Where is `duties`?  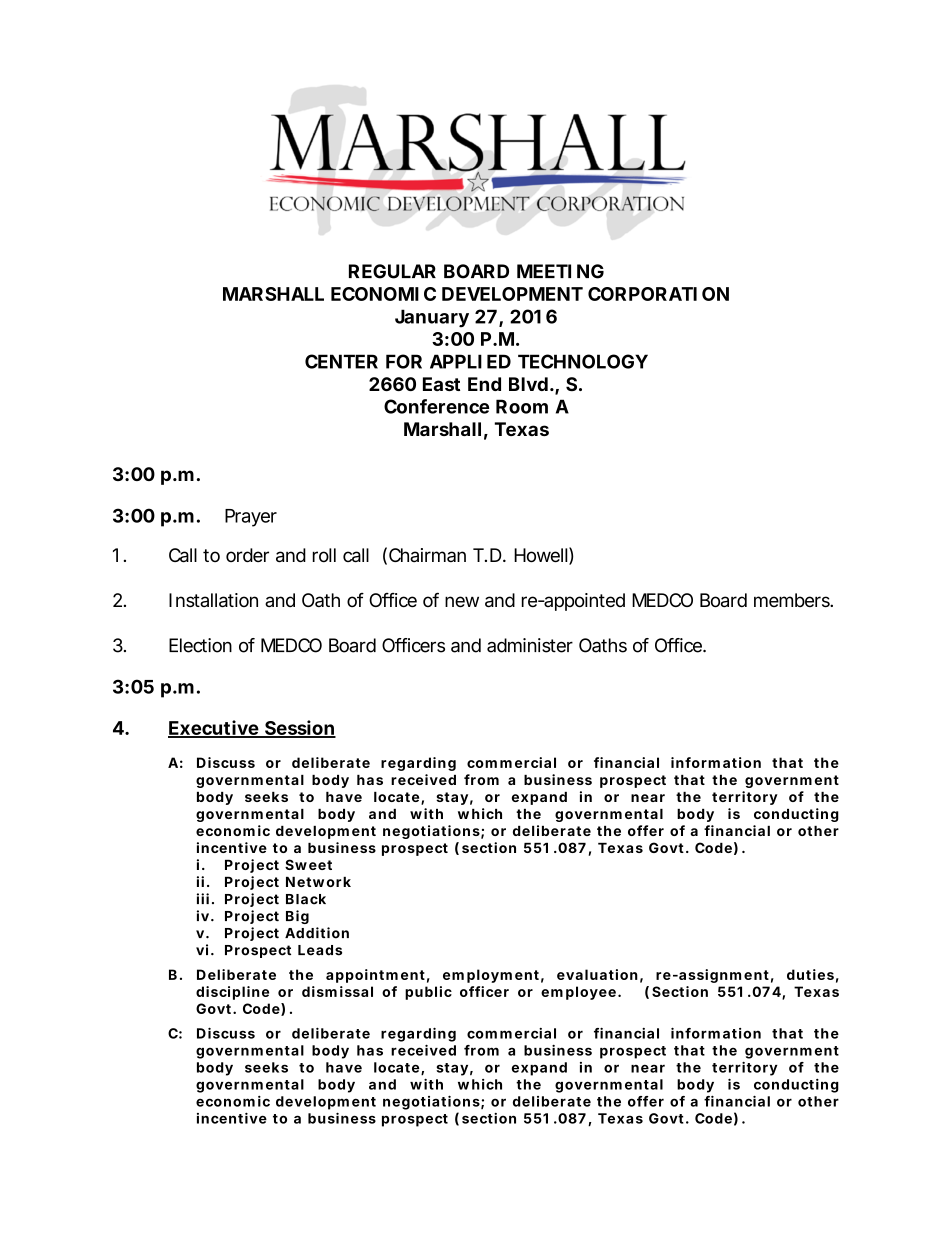 duties is located at coordinates (810, 974).
